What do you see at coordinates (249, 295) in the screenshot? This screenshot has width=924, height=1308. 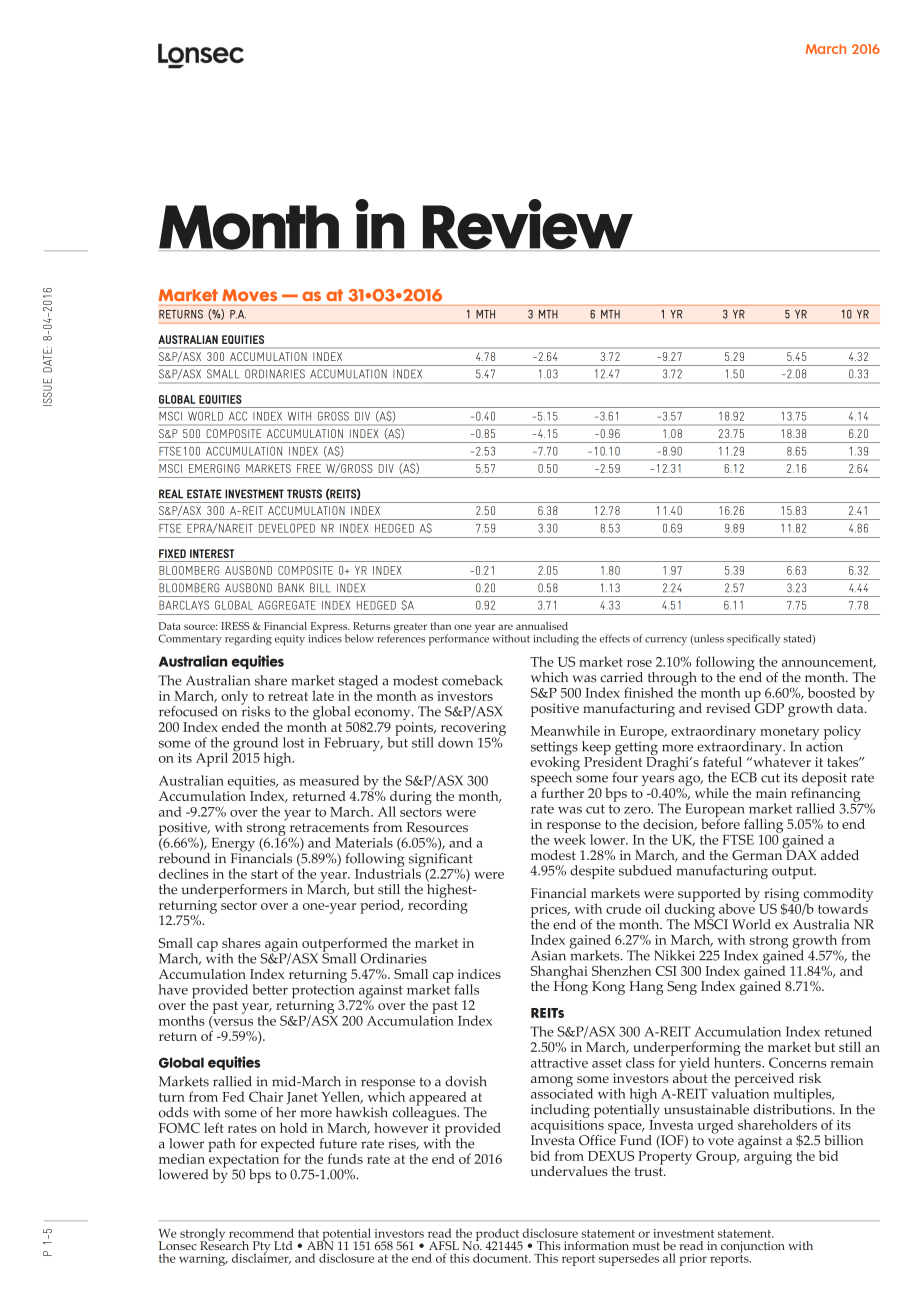 I see `Moves` at bounding box center [249, 295].
